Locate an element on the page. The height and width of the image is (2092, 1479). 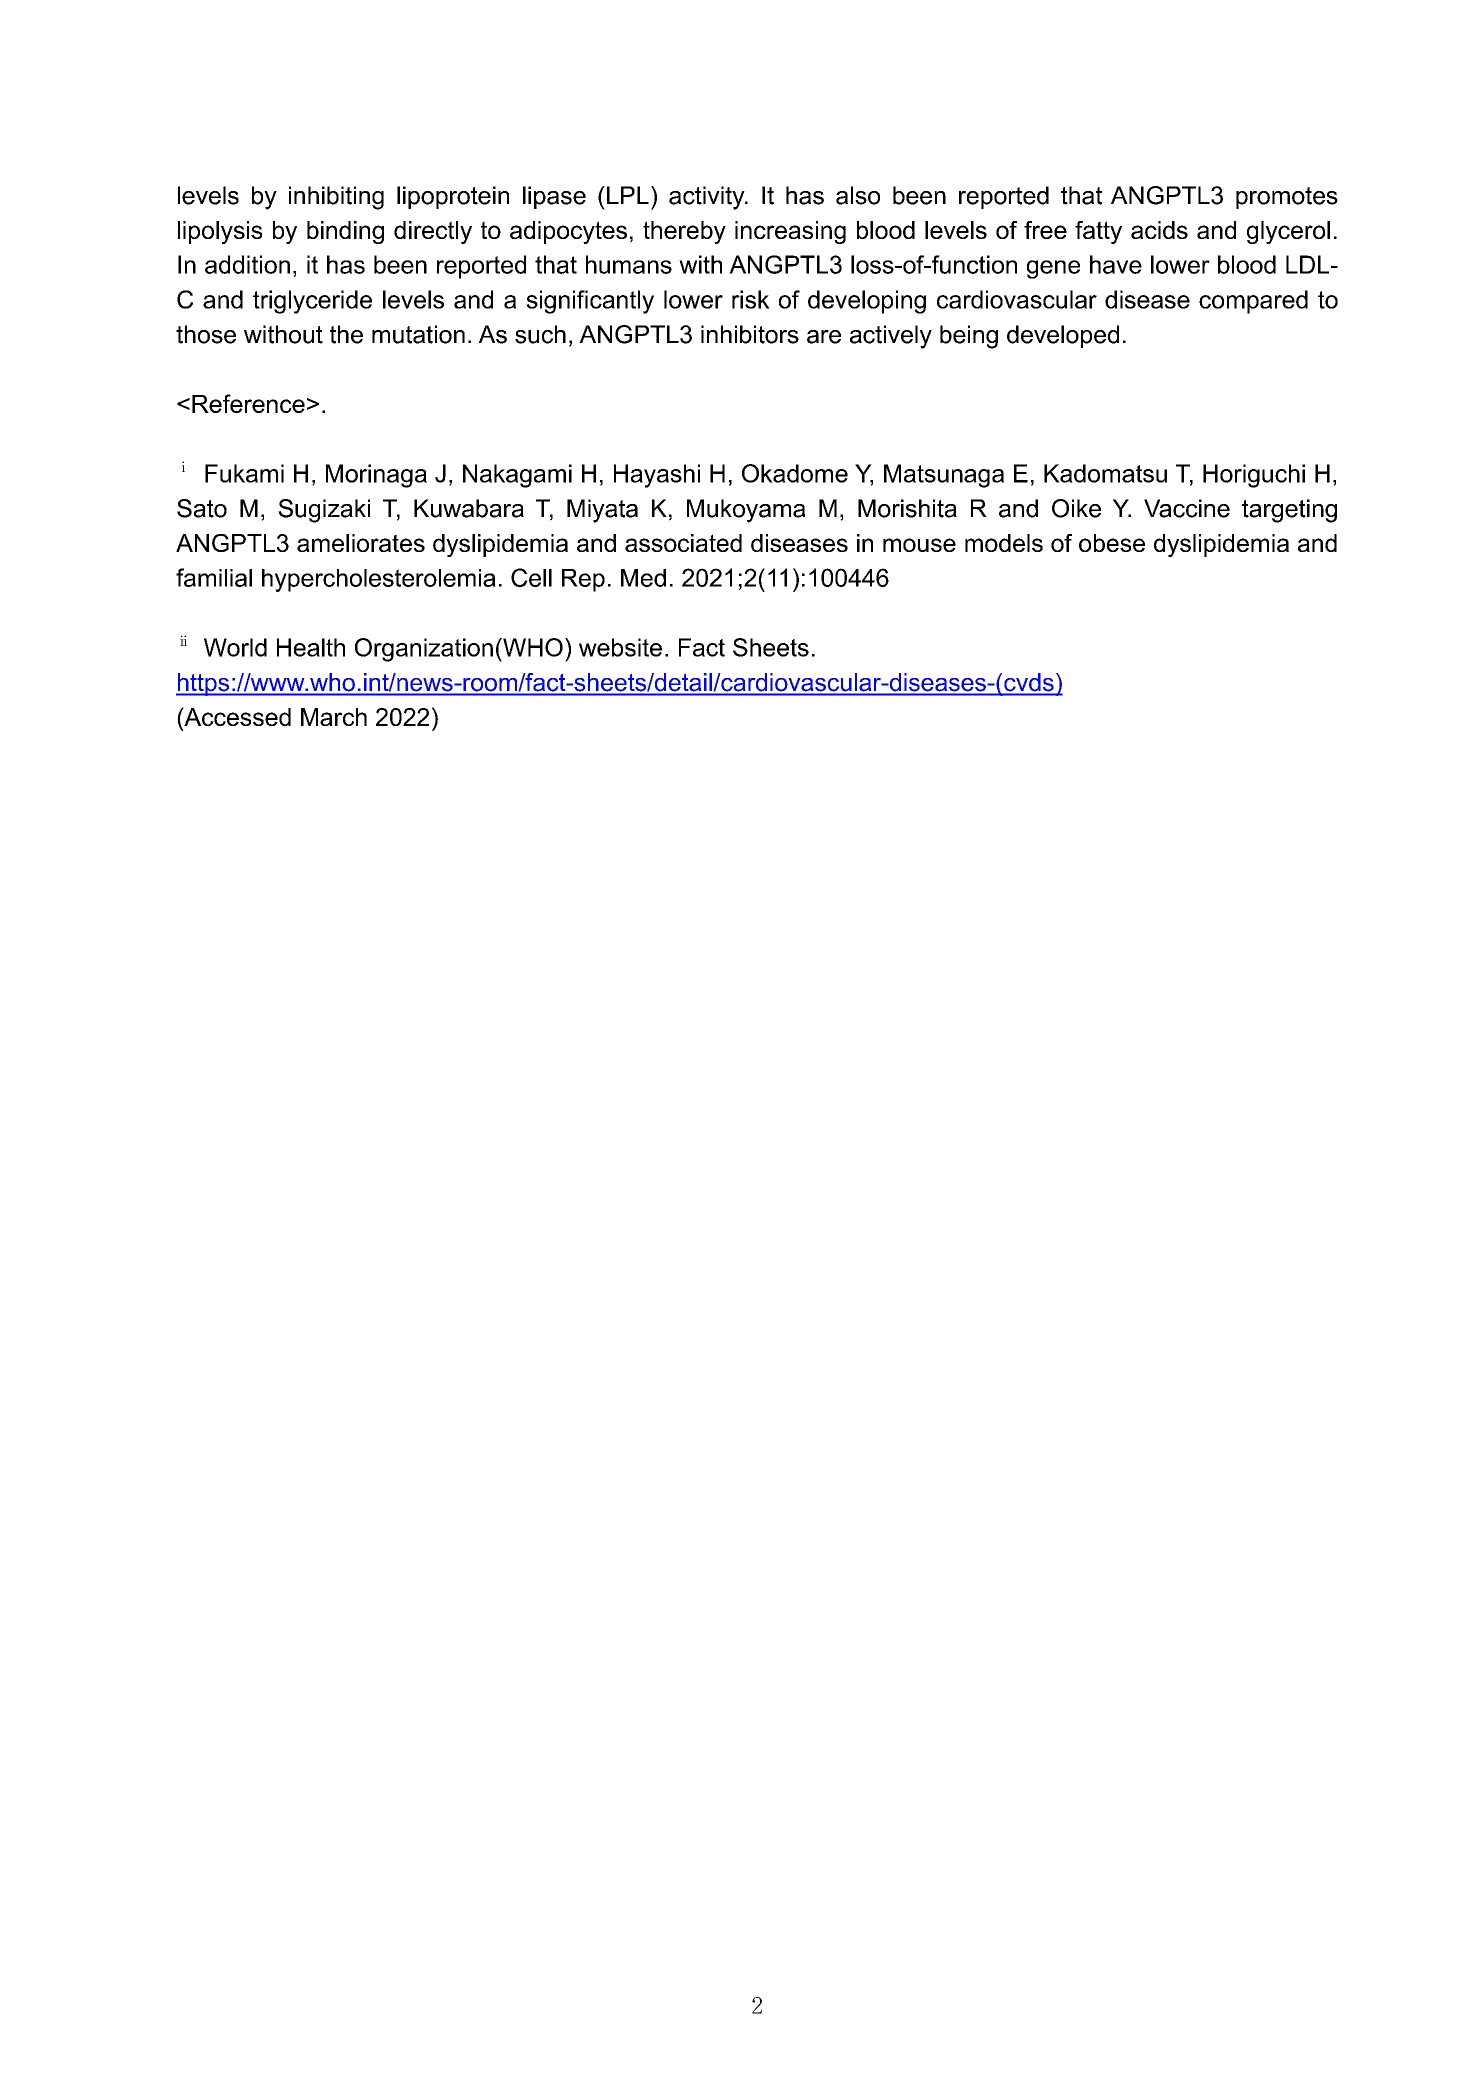
activity is located at coordinates (708, 198).
